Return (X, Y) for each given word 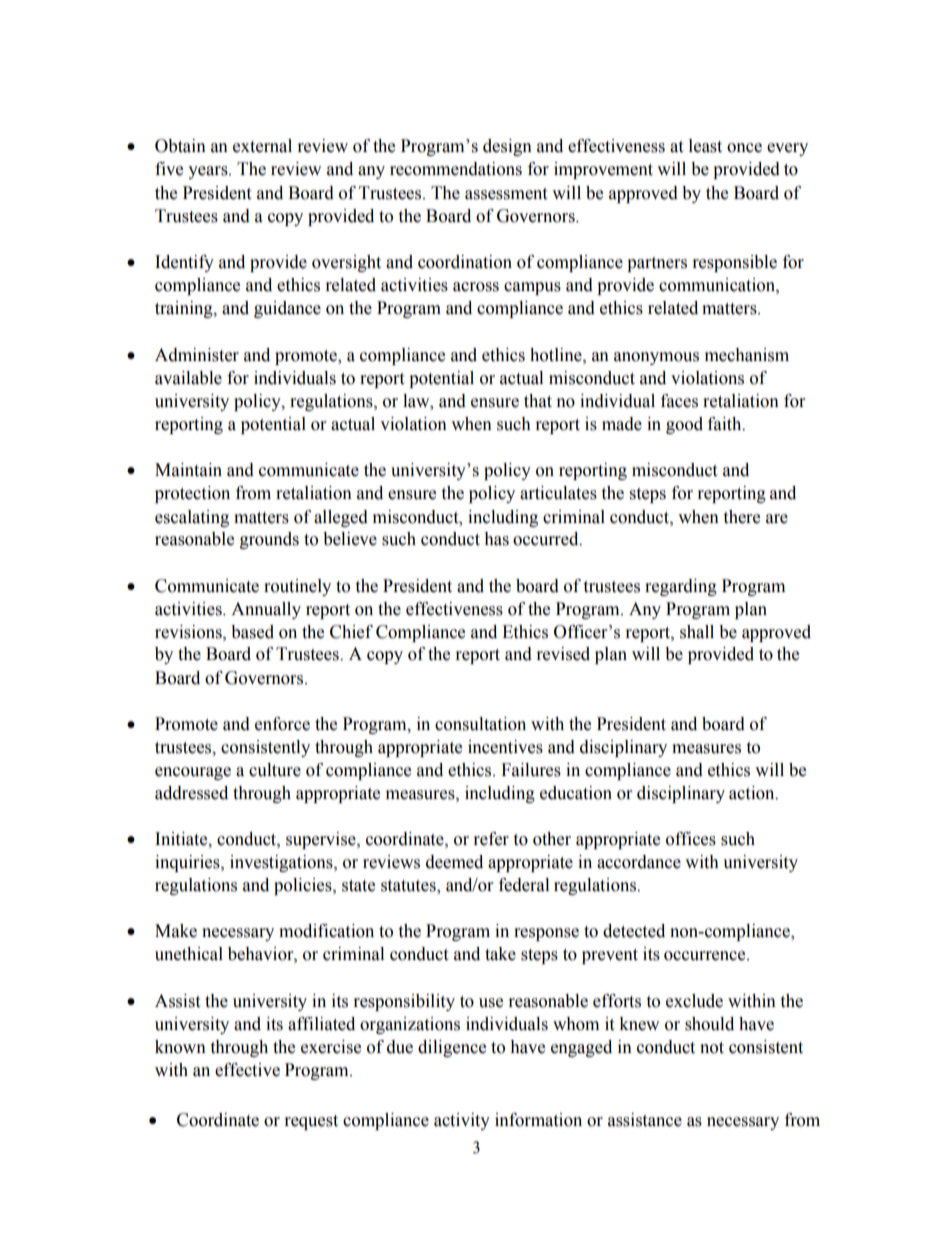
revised (563, 654)
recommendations (456, 169)
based (252, 632)
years (209, 172)
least (705, 146)
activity (462, 1121)
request (311, 1122)
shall (697, 632)
